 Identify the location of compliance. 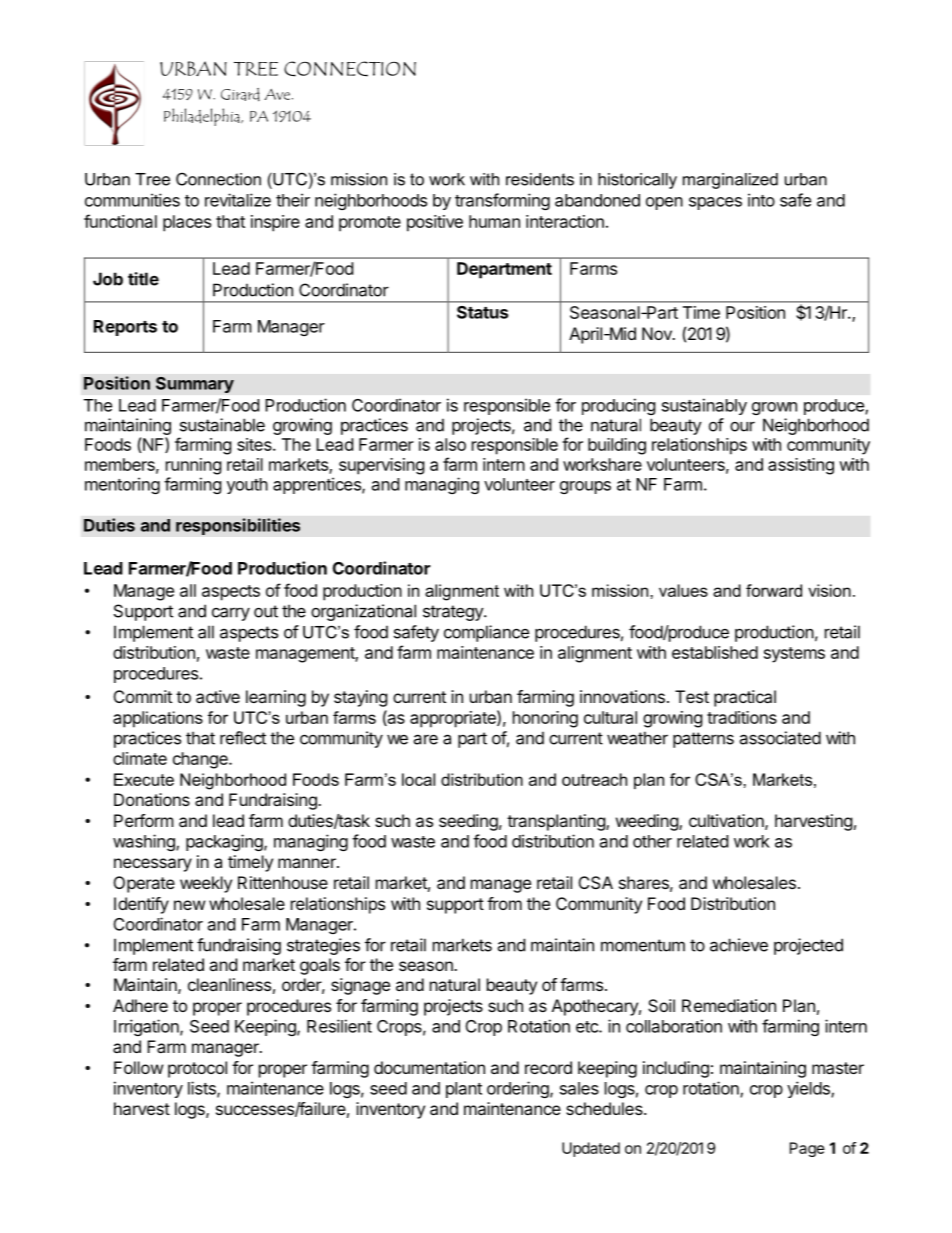
(486, 633).
